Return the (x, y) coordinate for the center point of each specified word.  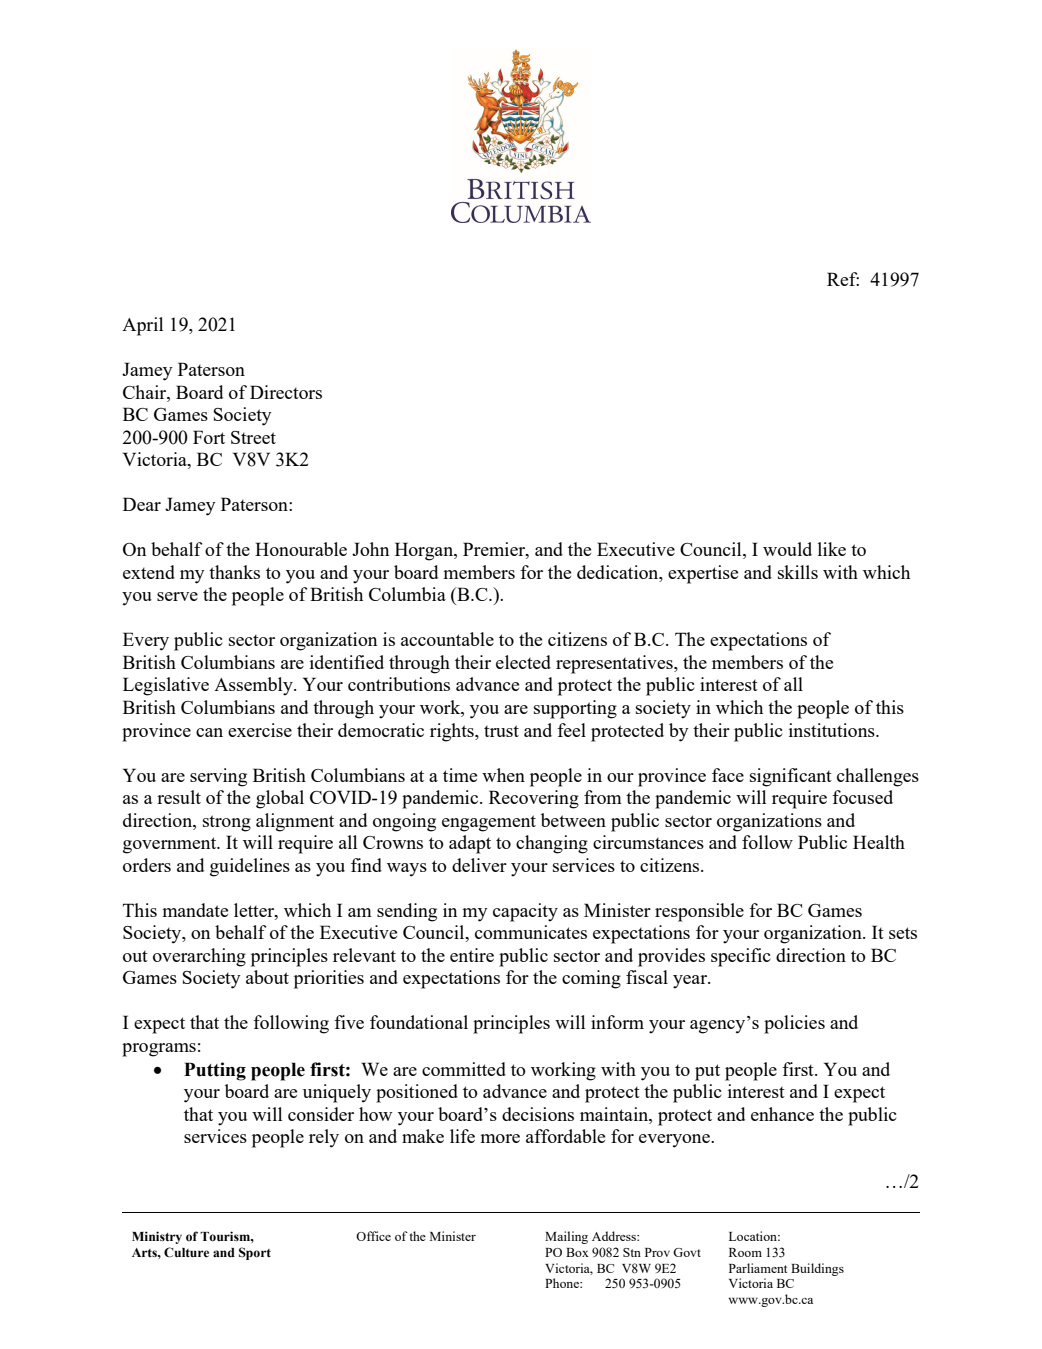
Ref (843, 279)
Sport (255, 1253)
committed (464, 1069)
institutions (833, 730)
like (832, 549)
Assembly (254, 686)
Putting (215, 1071)
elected (523, 662)
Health (879, 842)
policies (794, 1024)
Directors (286, 392)
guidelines (250, 867)
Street (253, 437)
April (142, 326)
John (370, 549)
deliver (479, 865)
